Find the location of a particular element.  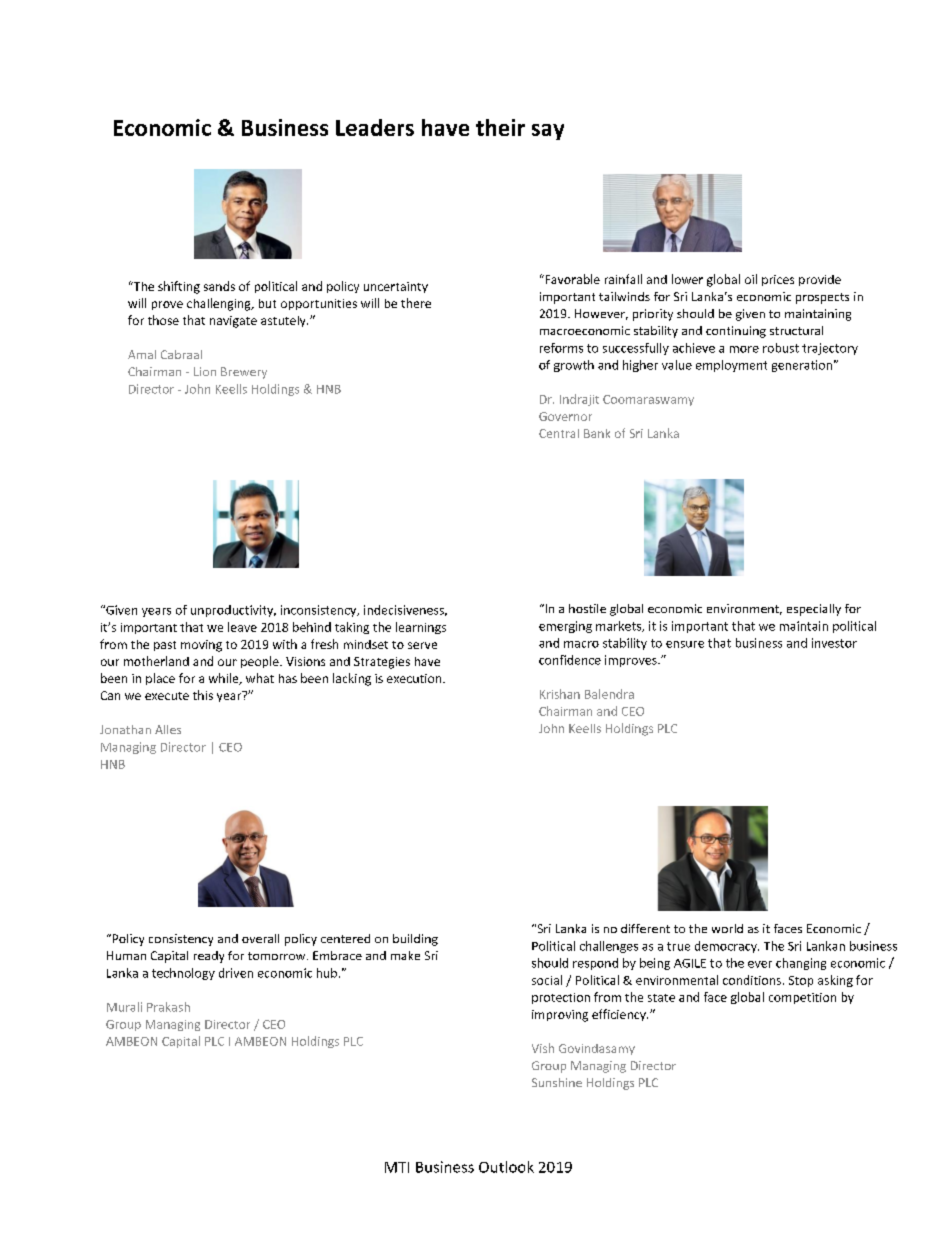

world is located at coordinates (727, 928).
